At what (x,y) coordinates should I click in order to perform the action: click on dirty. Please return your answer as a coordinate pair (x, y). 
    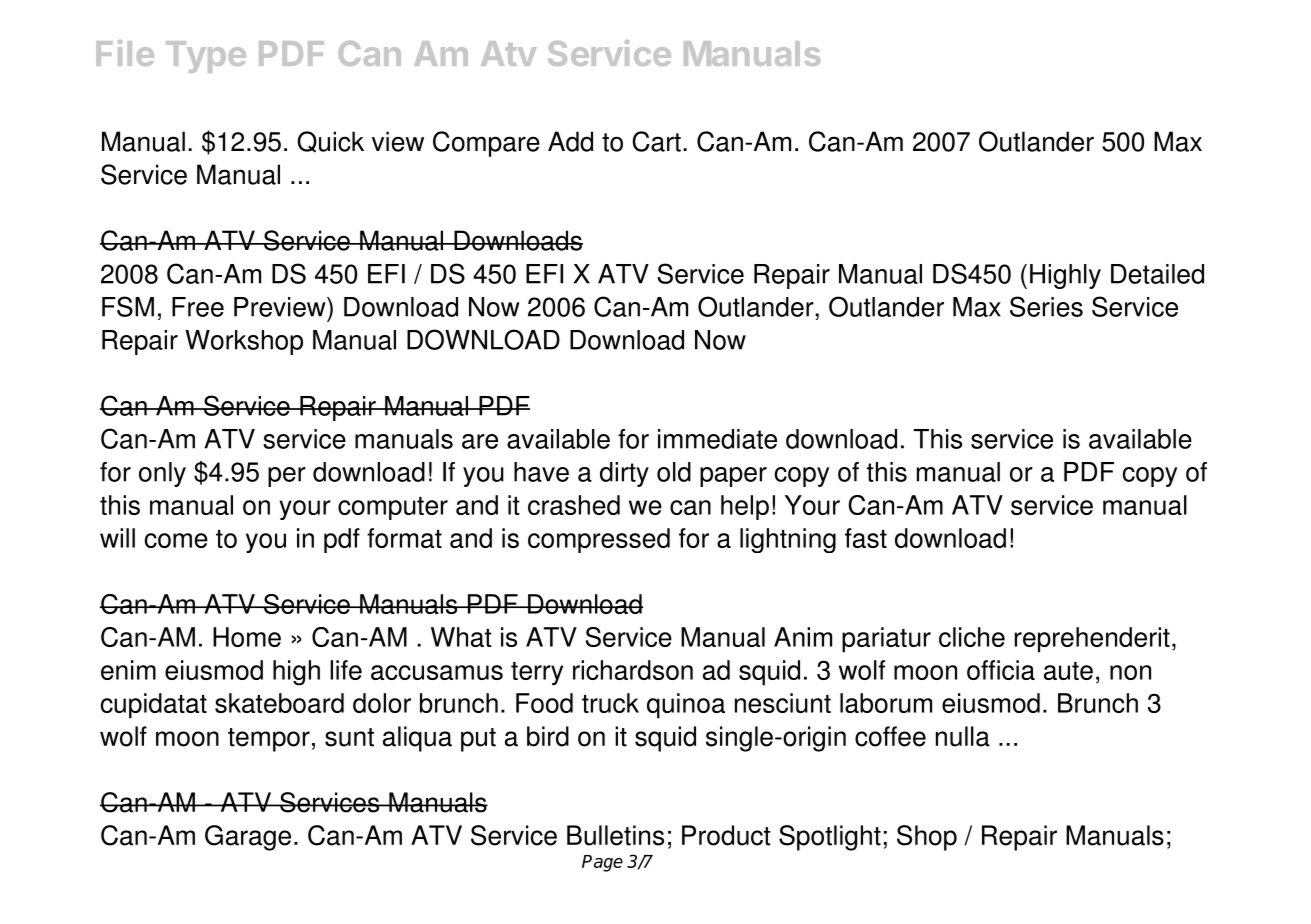
    Looking at the image, I should click on (624, 474).
